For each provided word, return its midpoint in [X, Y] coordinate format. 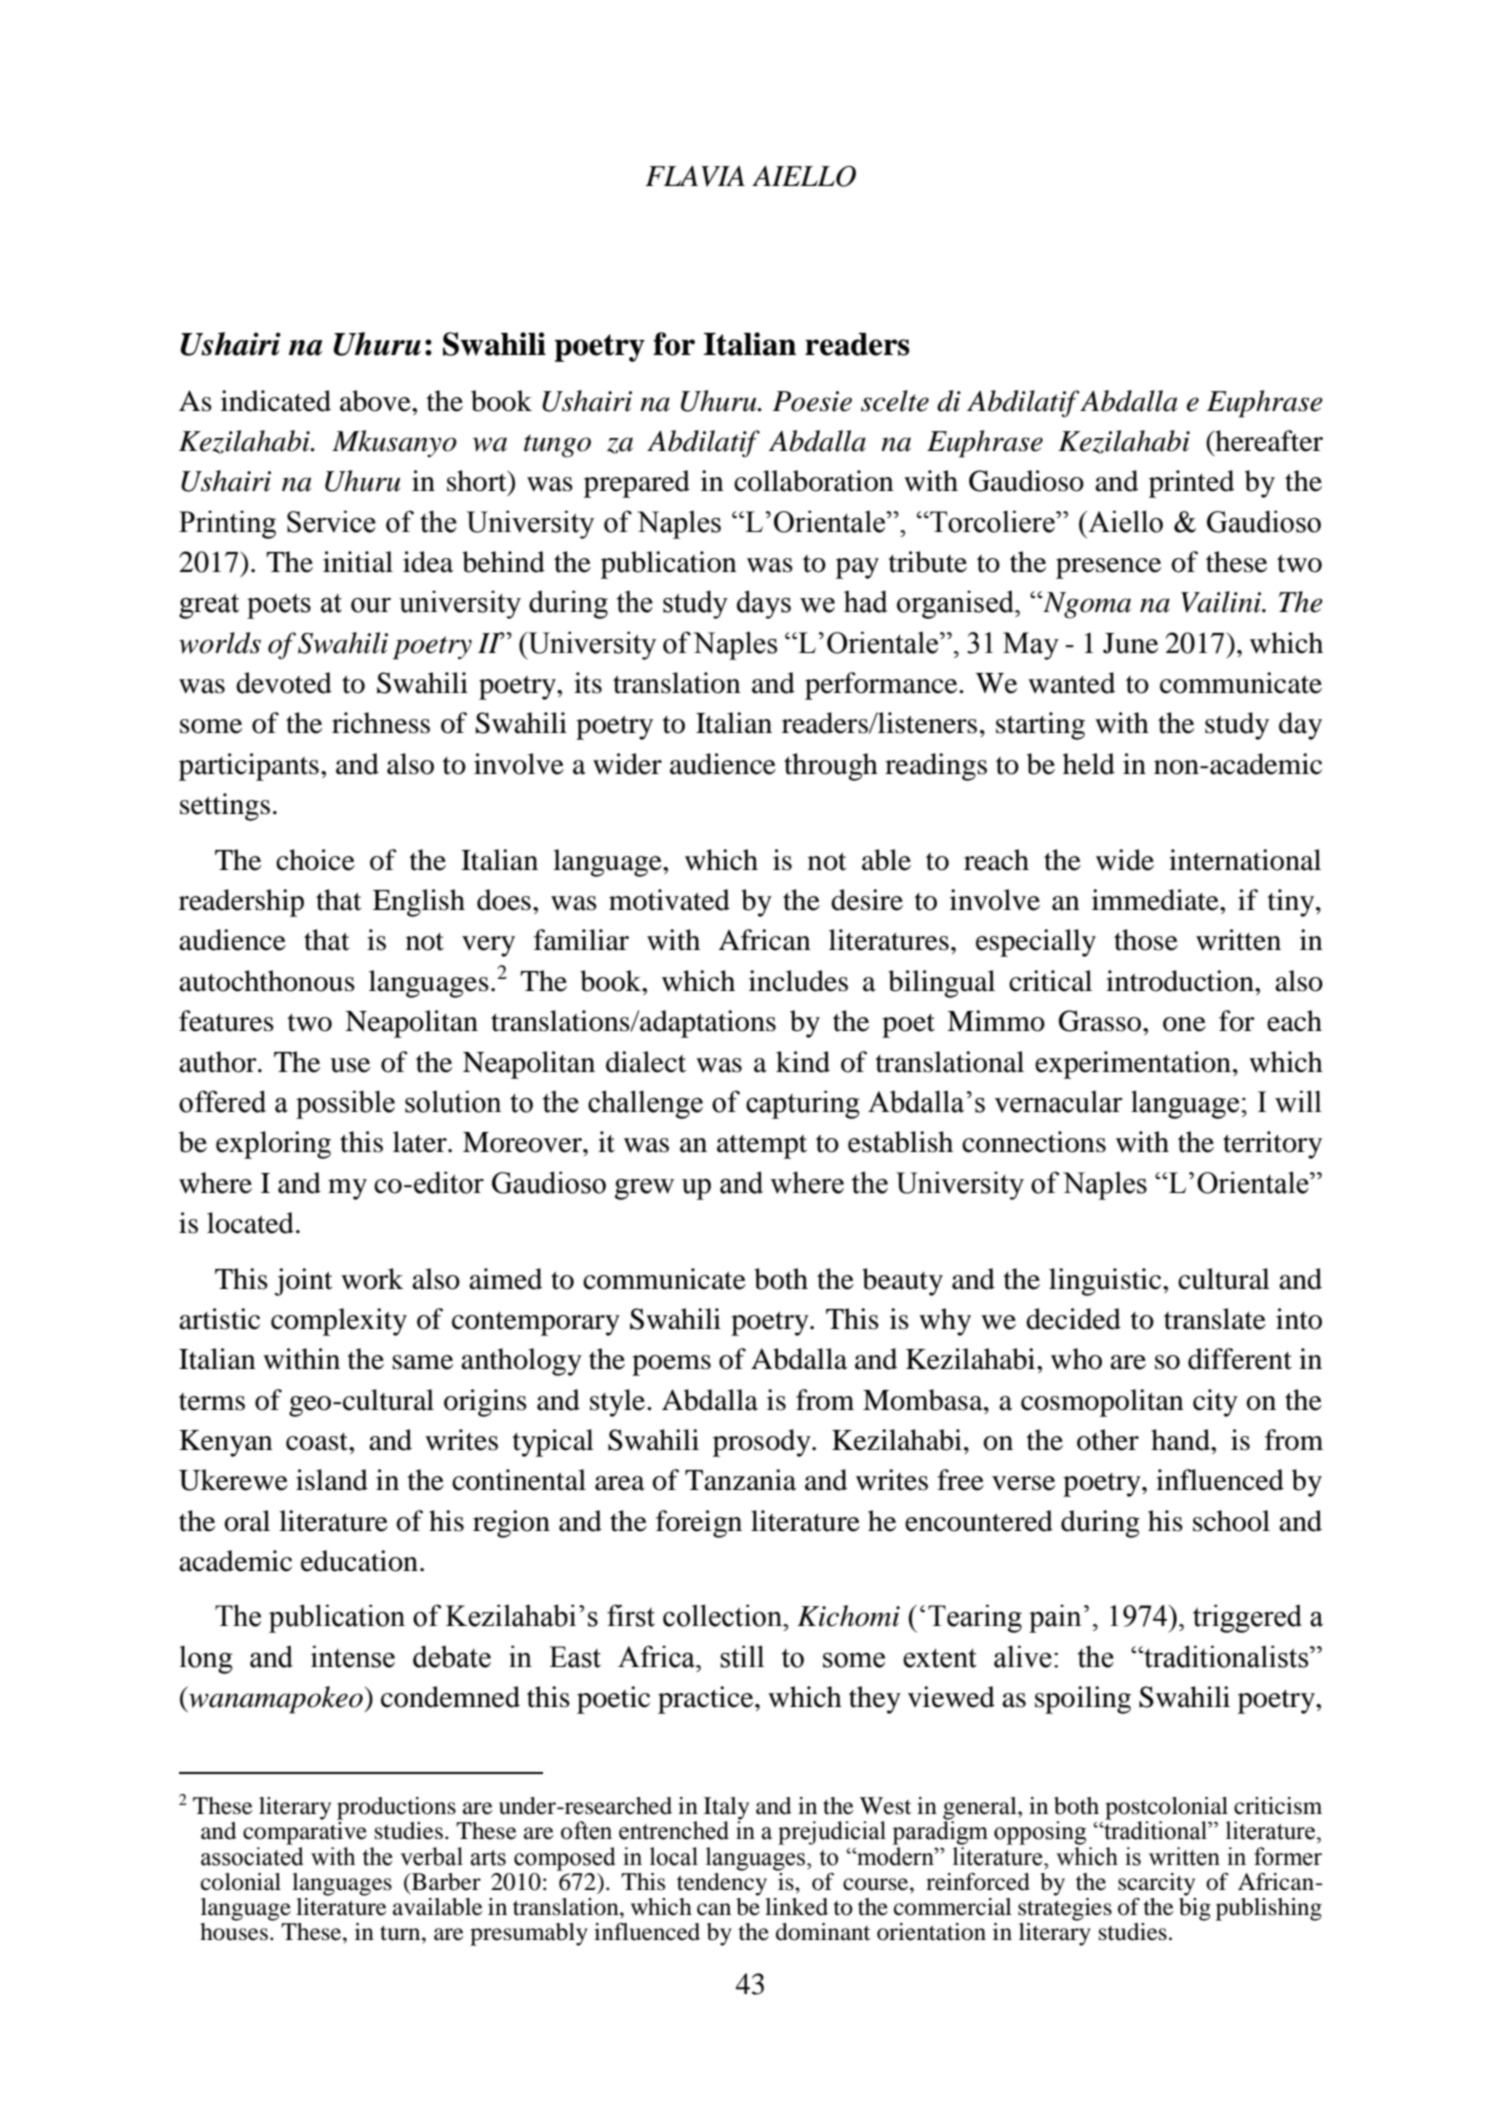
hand [1181, 1440]
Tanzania [740, 1480]
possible [345, 1104]
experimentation [1133, 1065]
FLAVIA [695, 176]
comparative [305, 1833]
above [376, 401]
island [332, 1480]
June [1130, 643]
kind [803, 1062]
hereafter [1268, 441]
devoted [284, 683]
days [764, 604]
